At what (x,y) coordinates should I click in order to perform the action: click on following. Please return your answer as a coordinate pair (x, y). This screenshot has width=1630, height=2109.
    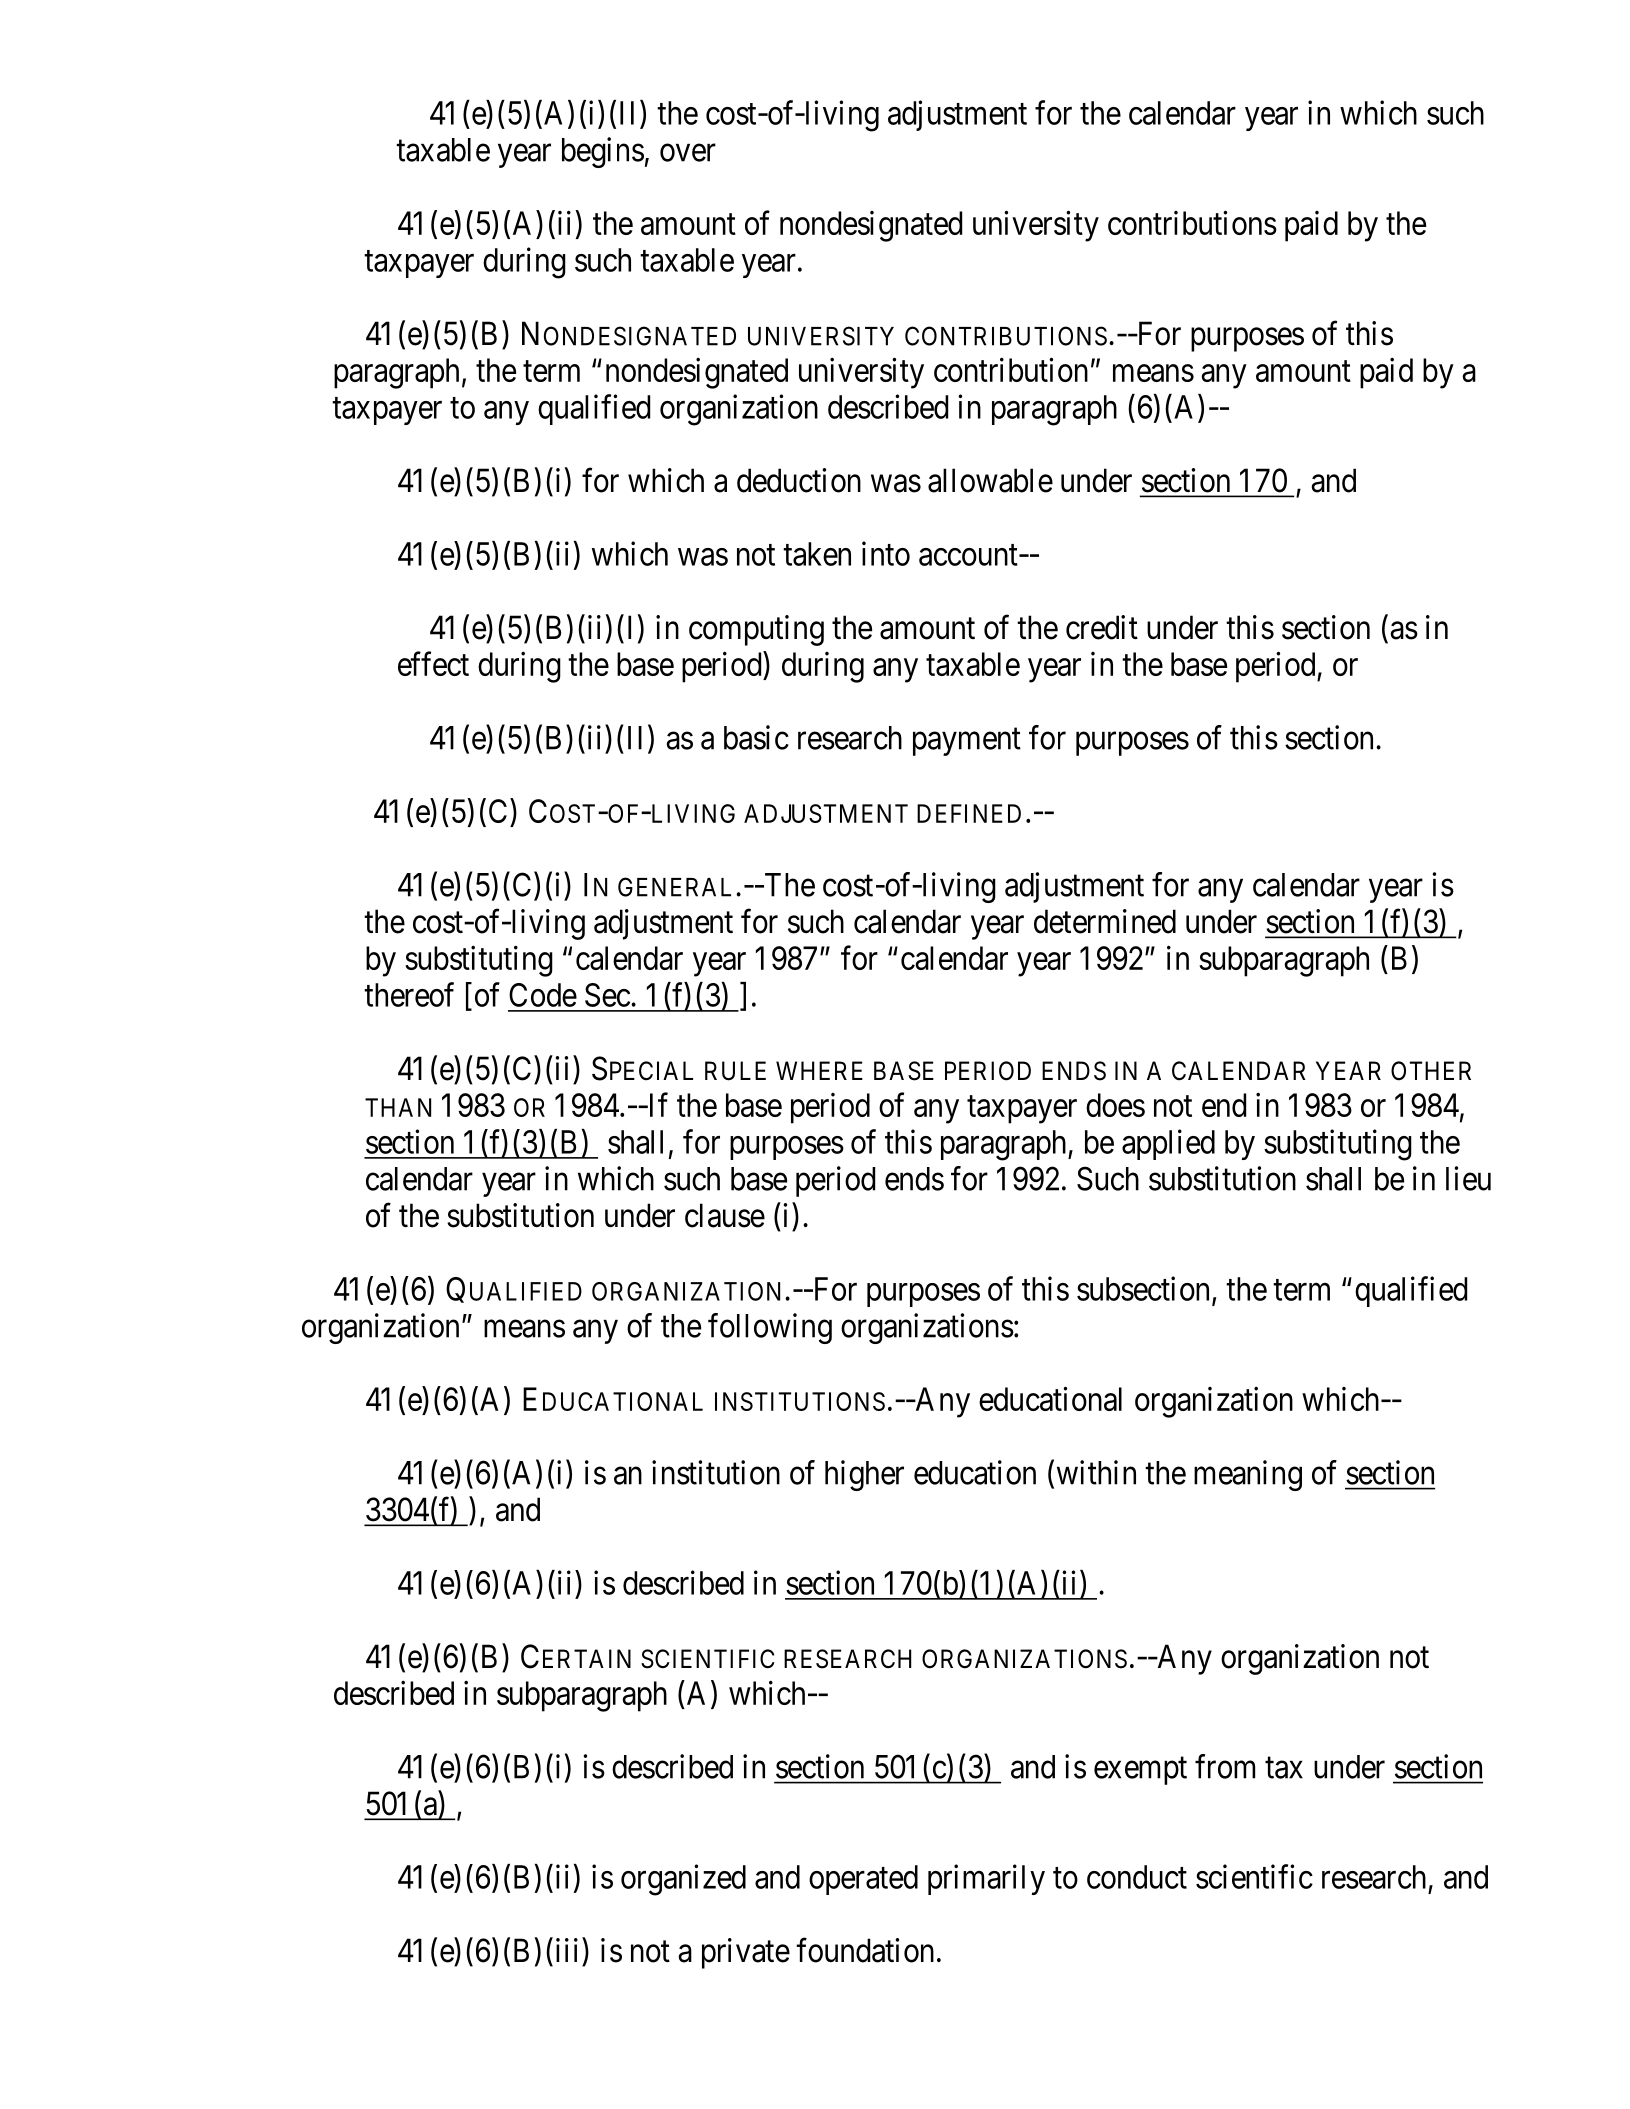
    Looking at the image, I should click on (770, 1328).
